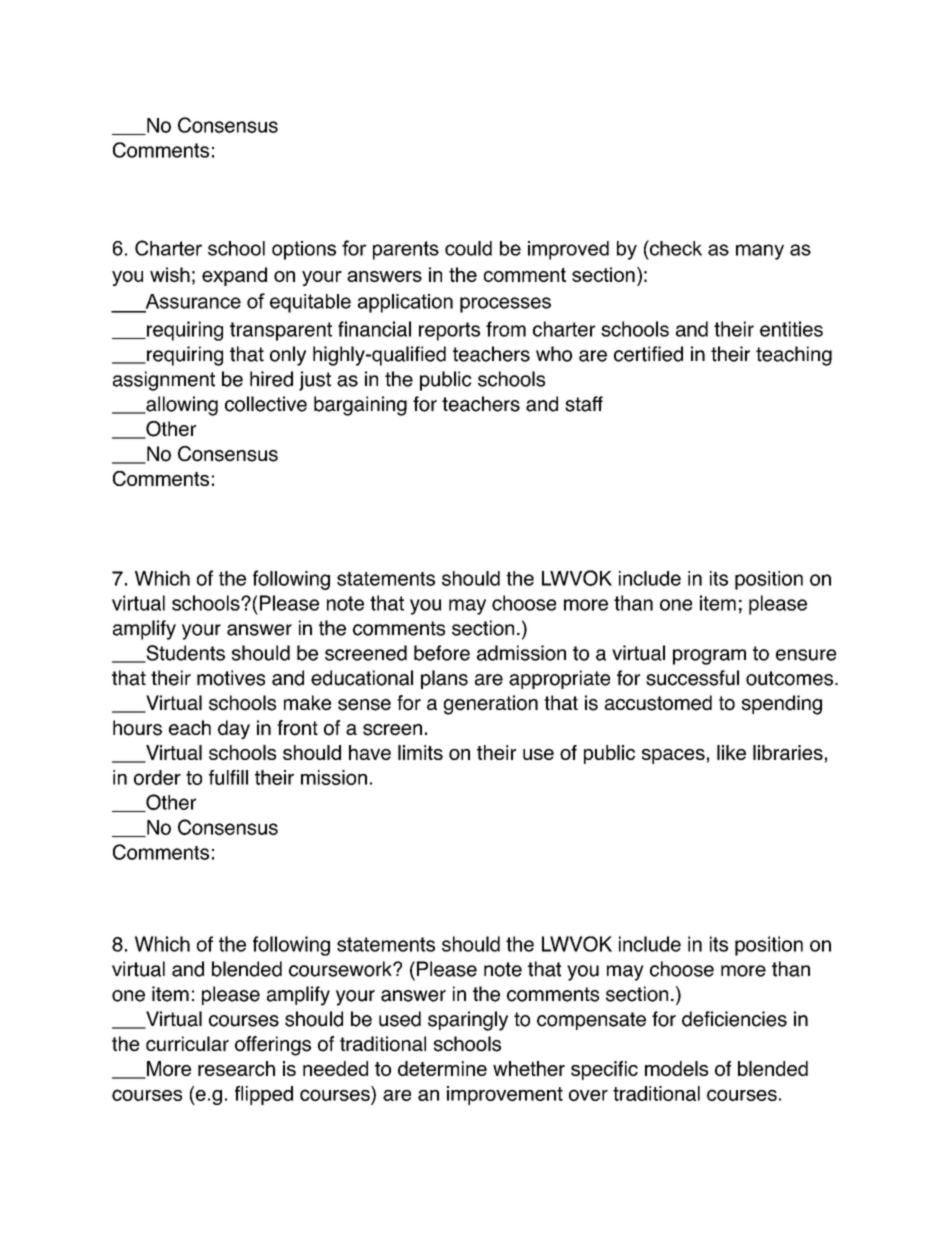 The image size is (952, 1233). What do you see at coordinates (442, 653) in the image?
I see `before` at bounding box center [442, 653].
